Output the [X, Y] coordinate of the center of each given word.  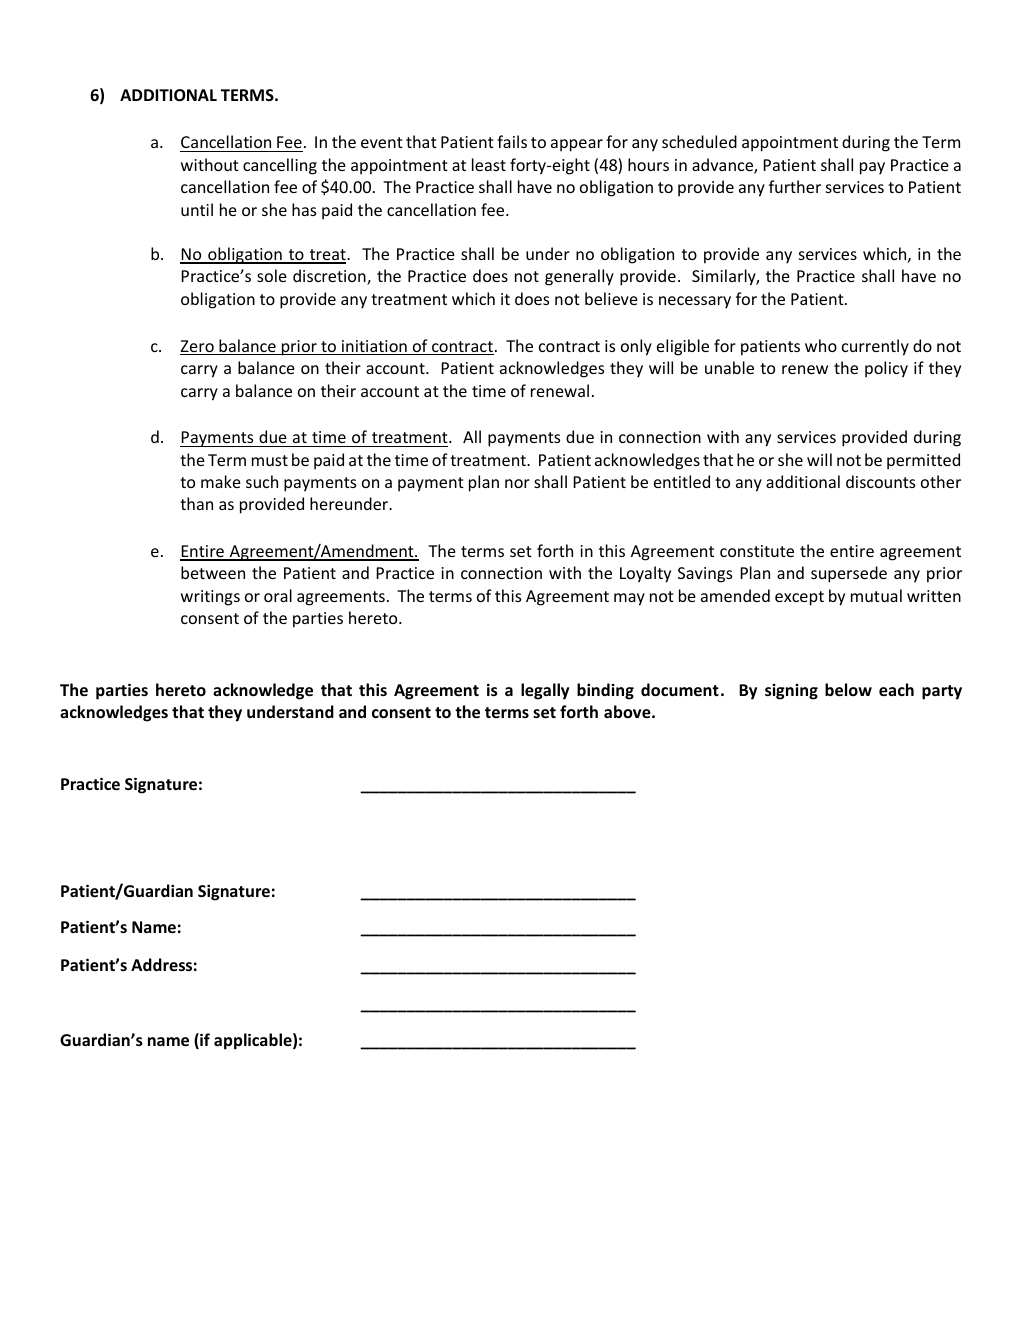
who [821, 345]
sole [272, 275]
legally [545, 691]
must [270, 460]
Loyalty [645, 574]
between [213, 572]
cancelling [280, 166]
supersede [849, 574]
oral [278, 595]
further [795, 186]
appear [577, 145]
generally [579, 277]
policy [886, 369]
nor [517, 483]
